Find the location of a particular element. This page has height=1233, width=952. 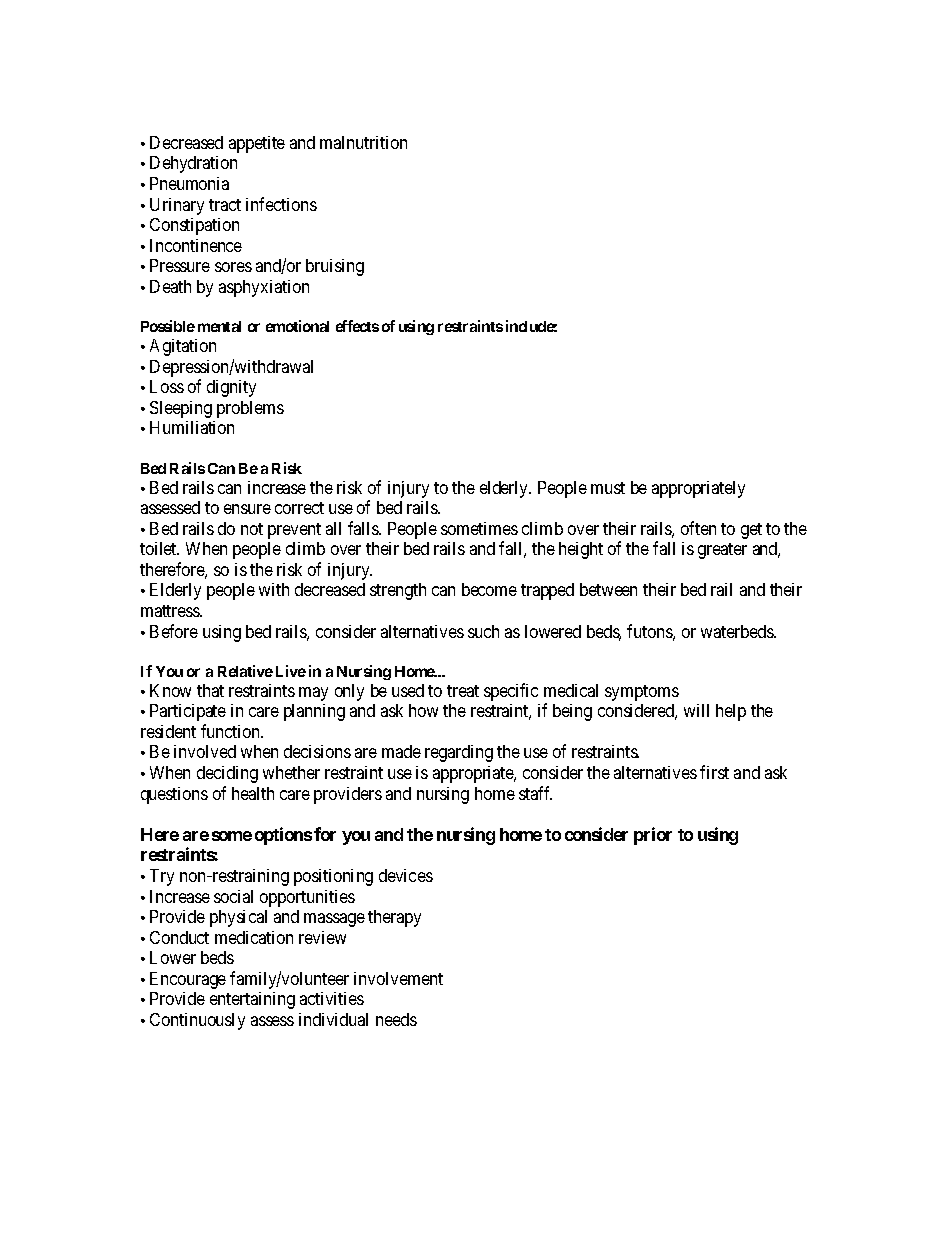

Dehydration is located at coordinates (193, 164).
